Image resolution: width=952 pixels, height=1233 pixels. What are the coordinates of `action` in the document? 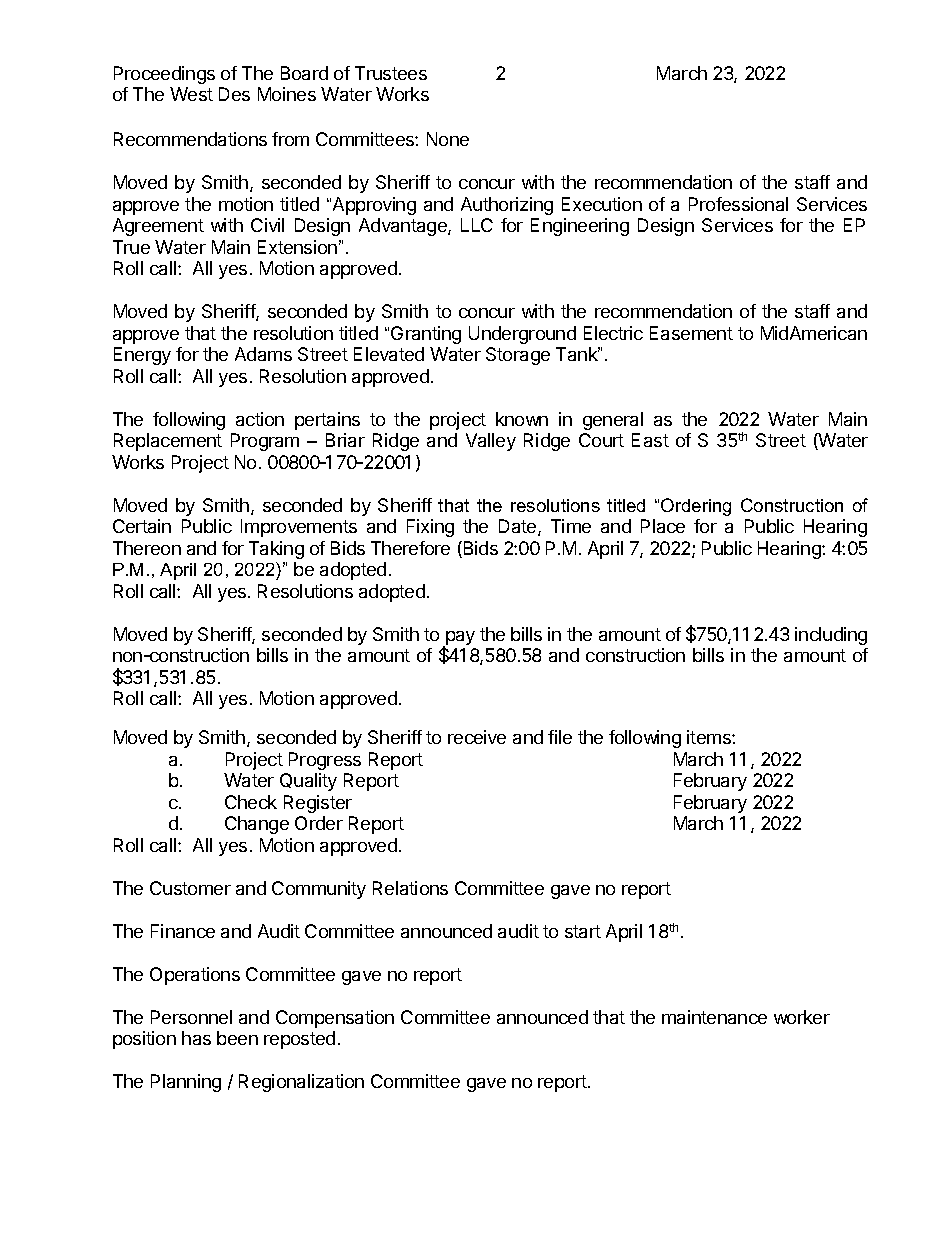 It's located at (260, 419).
